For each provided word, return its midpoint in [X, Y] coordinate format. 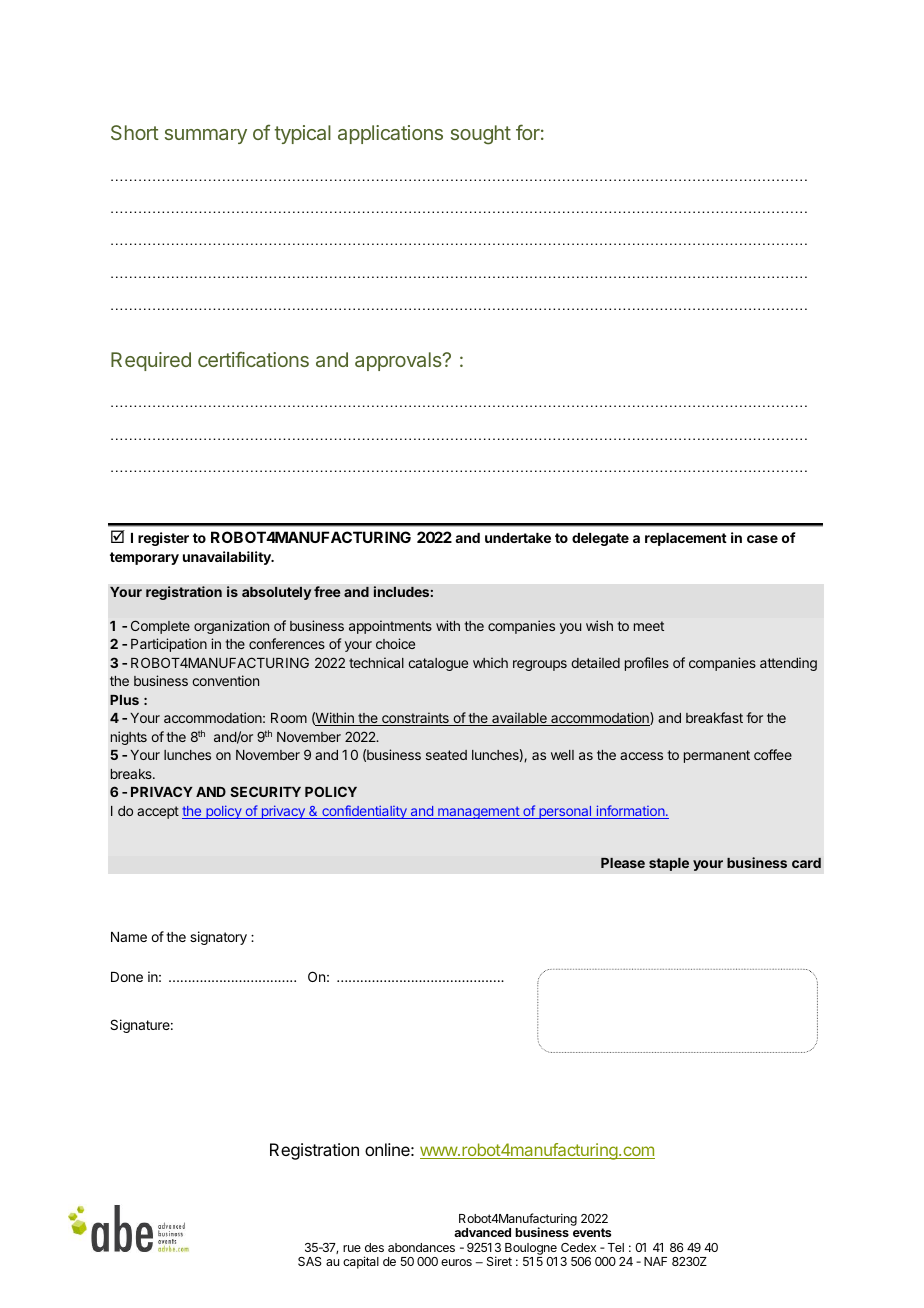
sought [481, 135]
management [478, 812]
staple [669, 864]
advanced [482, 1232]
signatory [218, 938]
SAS [310, 1261]
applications [390, 134]
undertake [518, 538]
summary [206, 136]
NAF [655, 1261]
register [163, 539]
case [762, 539]
